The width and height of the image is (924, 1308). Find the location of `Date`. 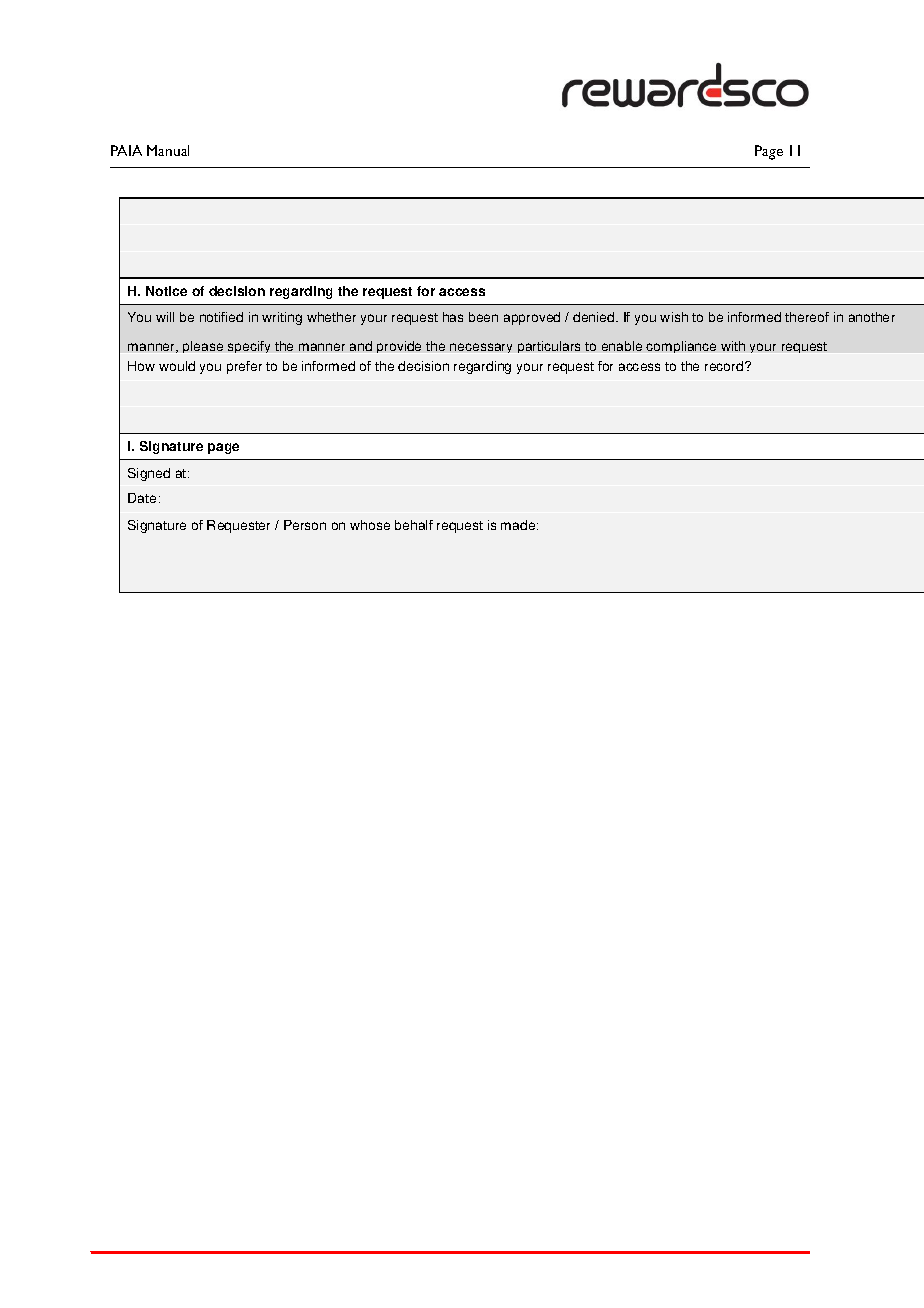

Date is located at coordinates (142, 498).
